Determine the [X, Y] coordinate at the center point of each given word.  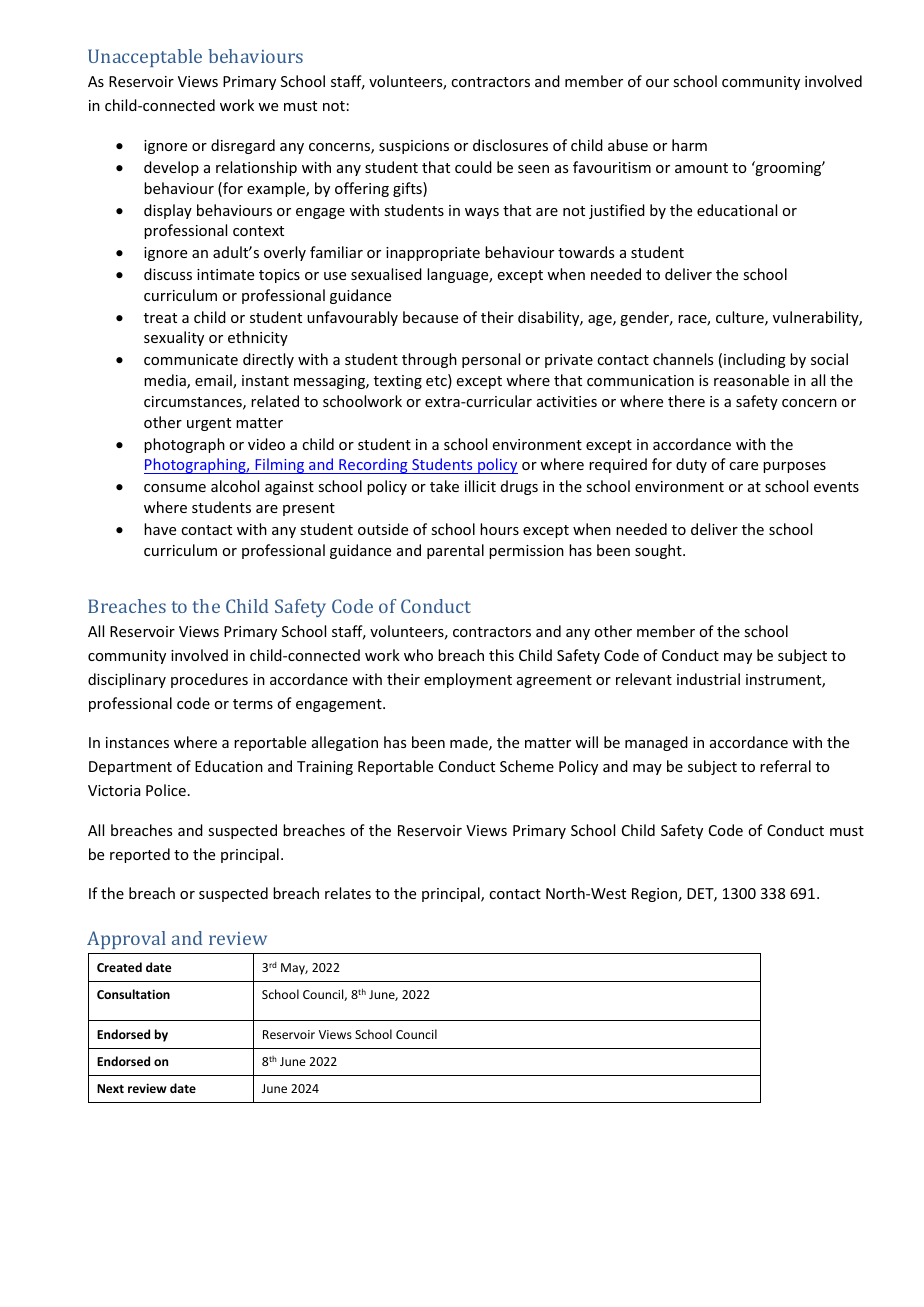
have [160, 529]
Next [110, 1088]
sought [659, 551]
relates [348, 893]
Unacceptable [145, 58]
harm [689, 145]
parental [455, 551]
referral [785, 766]
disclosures [510, 145]
